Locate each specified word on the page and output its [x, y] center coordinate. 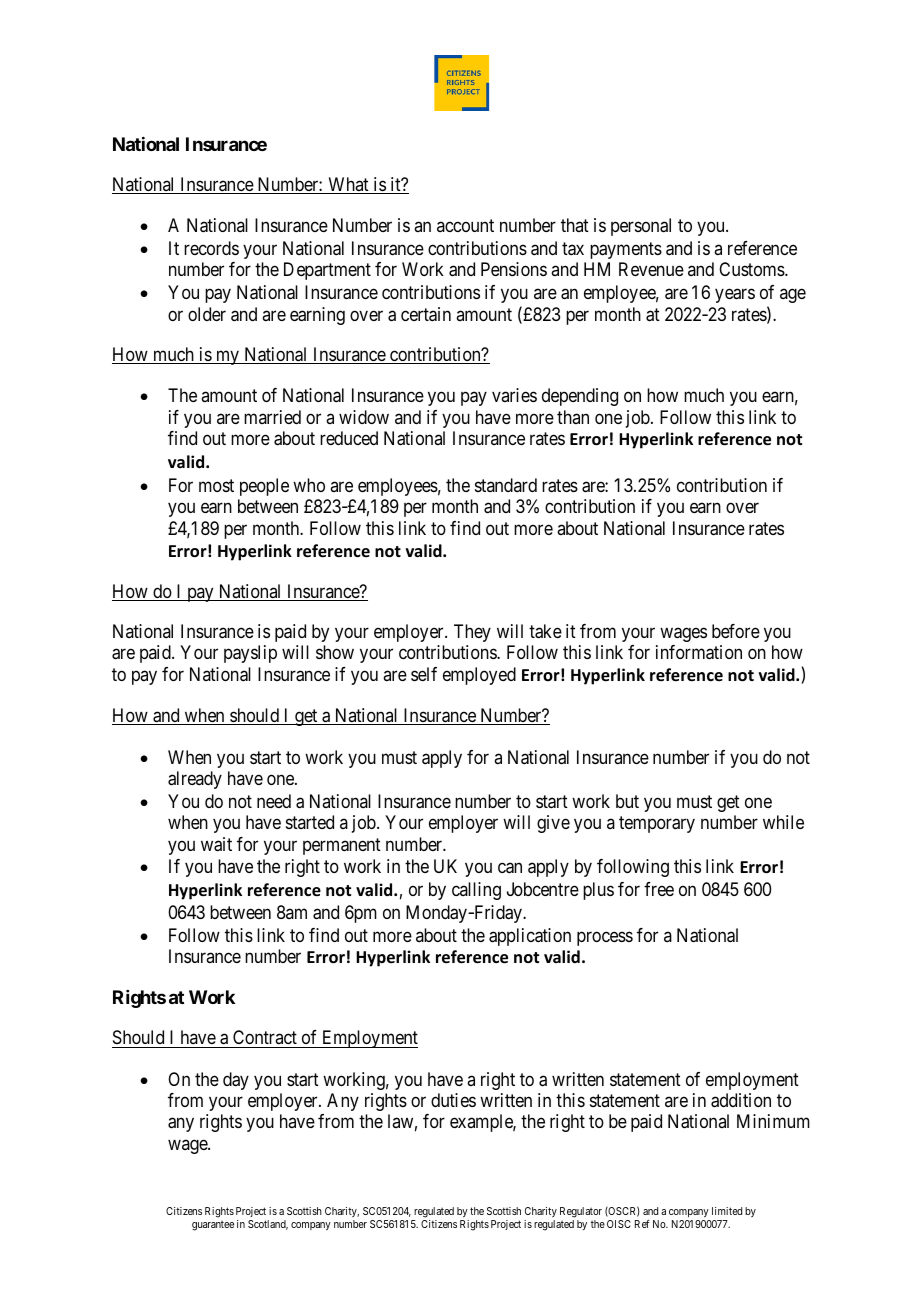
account [465, 225]
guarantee [213, 1226]
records [211, 248]
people [264, 487]
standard [506, 485]
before [736, 631]
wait [216, 844]
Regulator [581, 1212]
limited [727, 1211]
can [510, 868]
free [659, 889]
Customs [752, 269]
